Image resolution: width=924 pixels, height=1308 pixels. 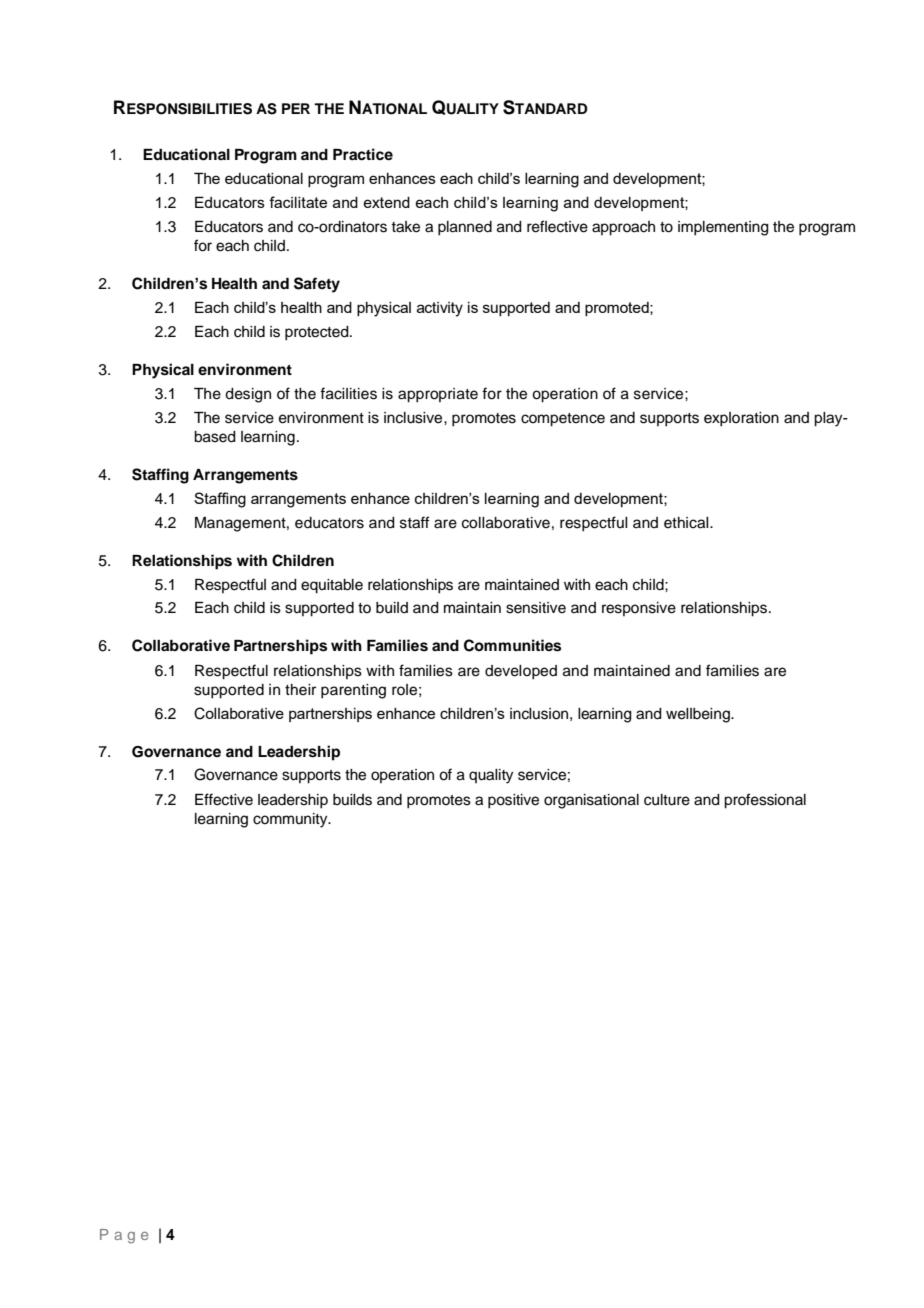 I want to click on design, so click(x=248, y=395).
